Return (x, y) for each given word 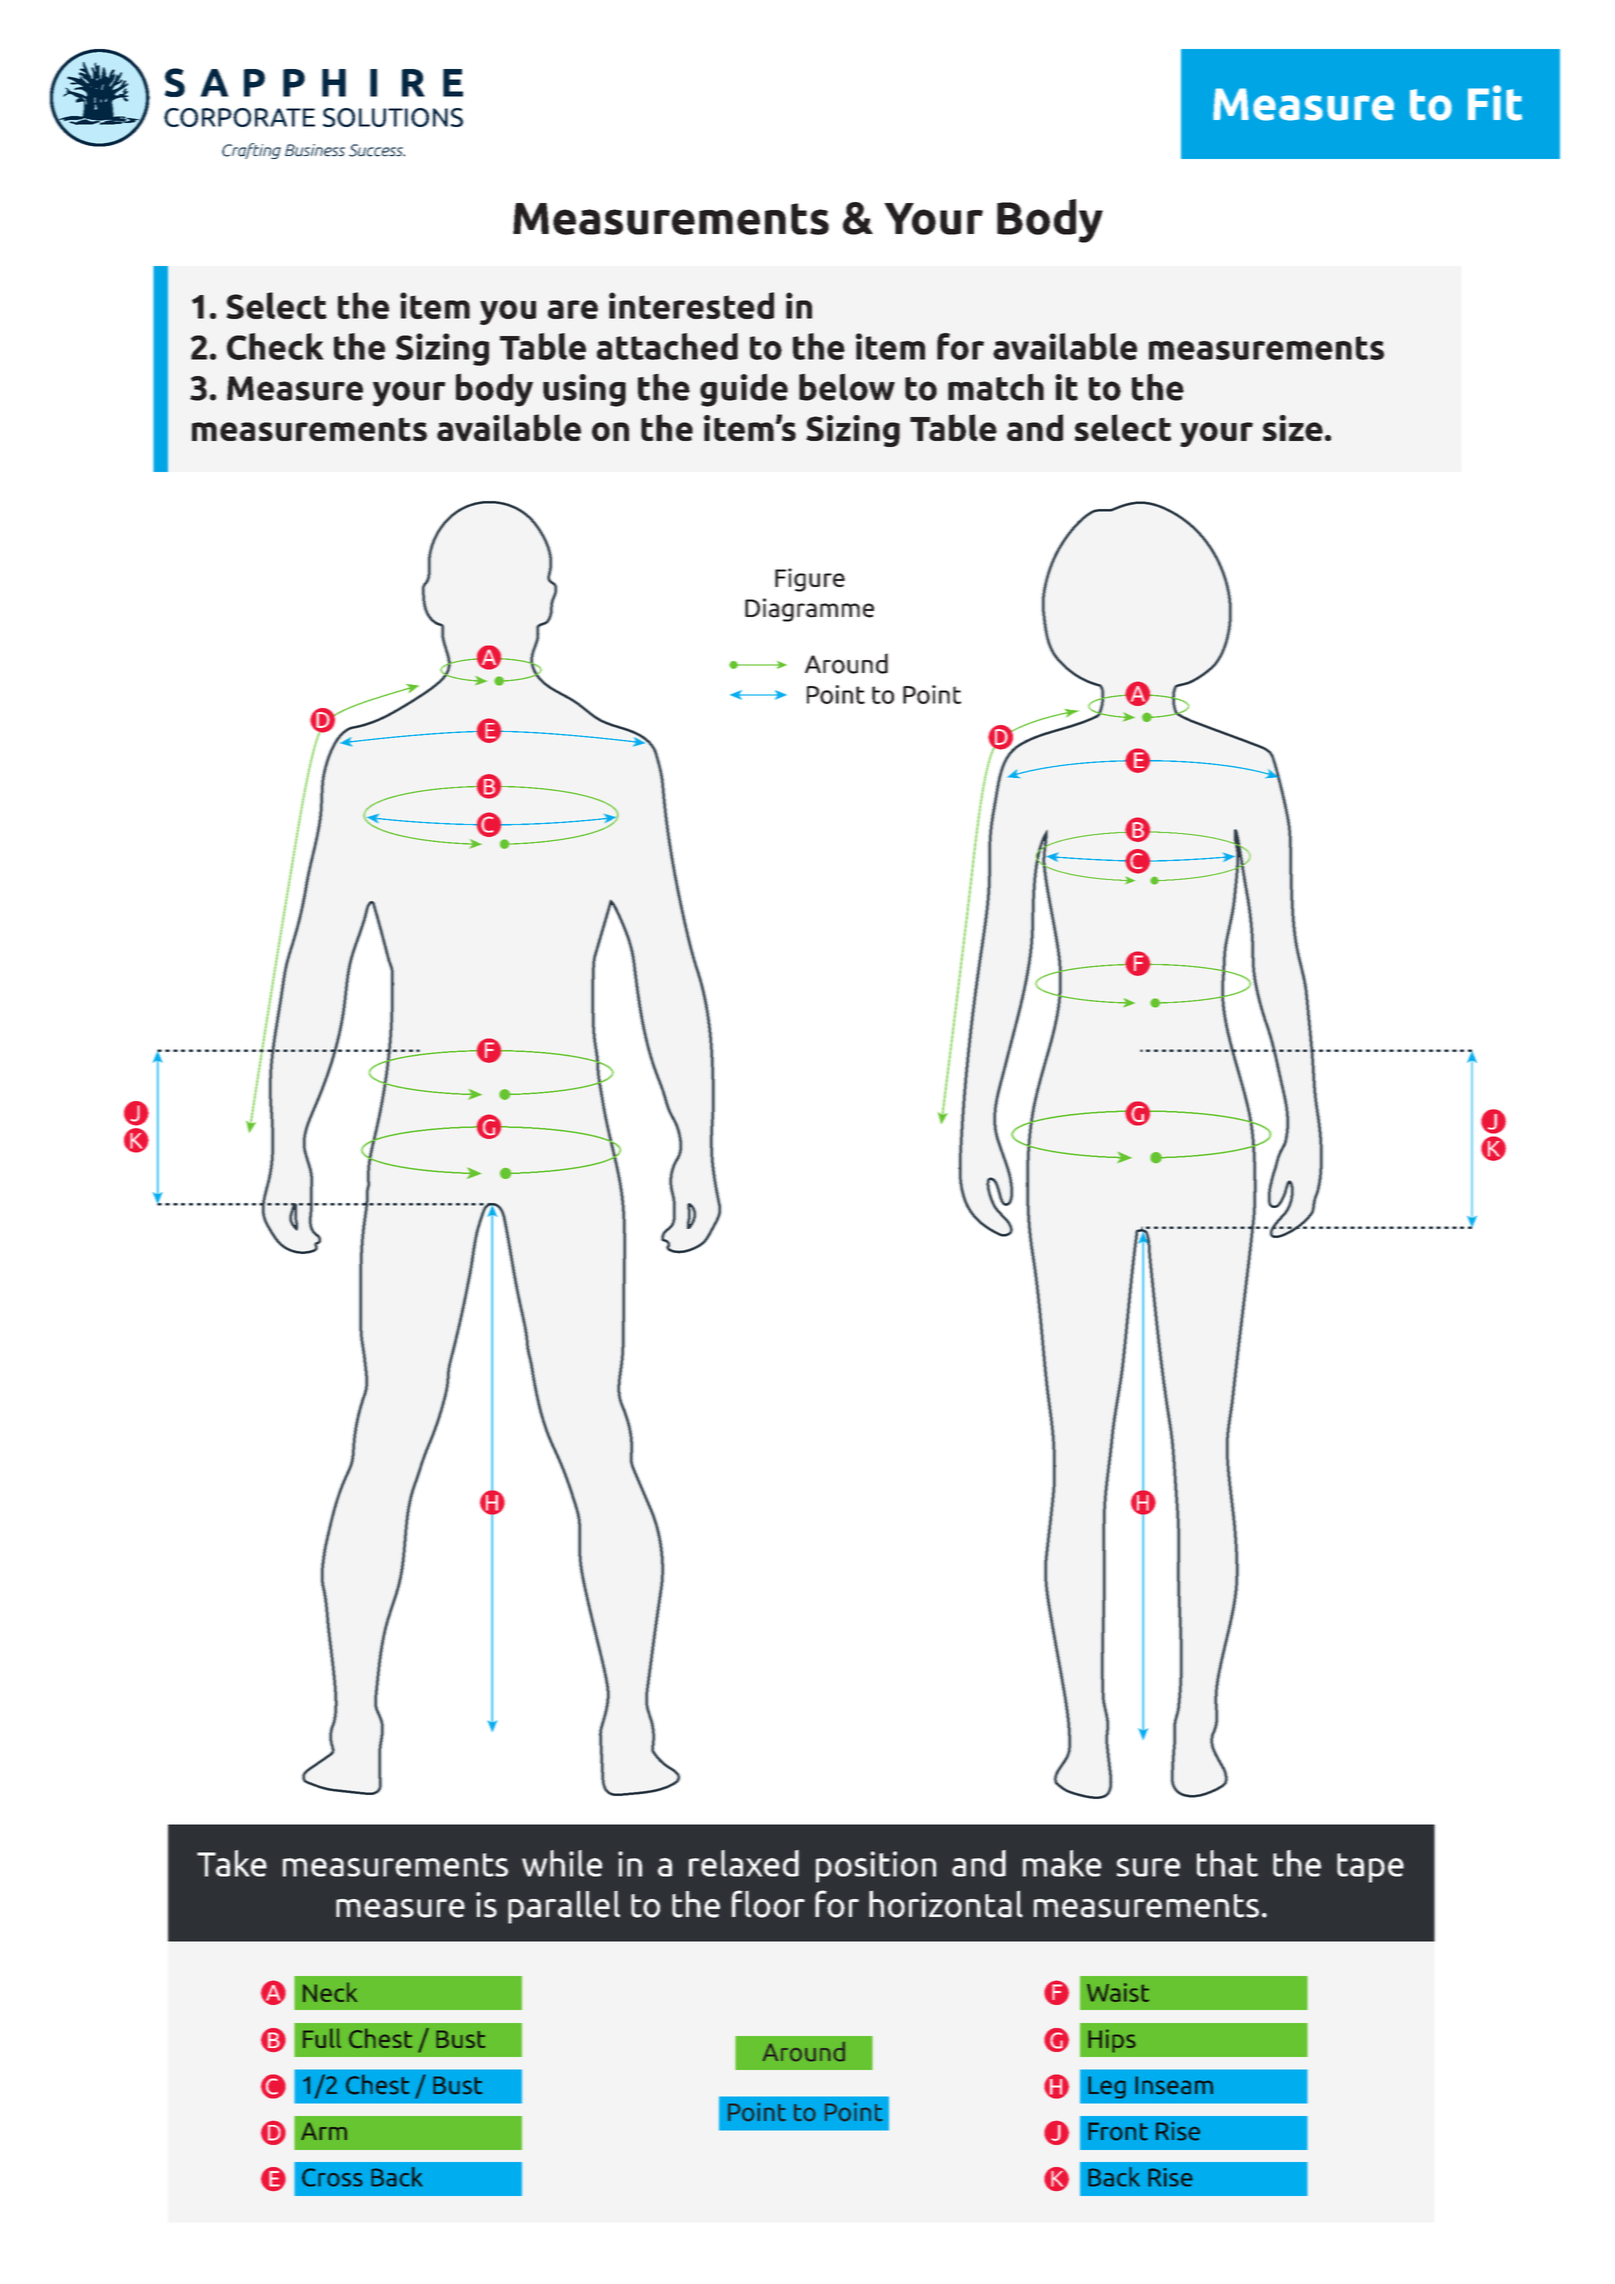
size (1293, 428)
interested (691, 305)
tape (1370, 1868)
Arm (324, 2131)
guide (744, 390)
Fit (1495, 103)
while (562, 1863)
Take (232, 1863)
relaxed (744, 1863)
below (847, 387)
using (584, 390)
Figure (810, 580)
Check (275, 346)
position (876, 1867)
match (996, 387)
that (1227, 1863)
